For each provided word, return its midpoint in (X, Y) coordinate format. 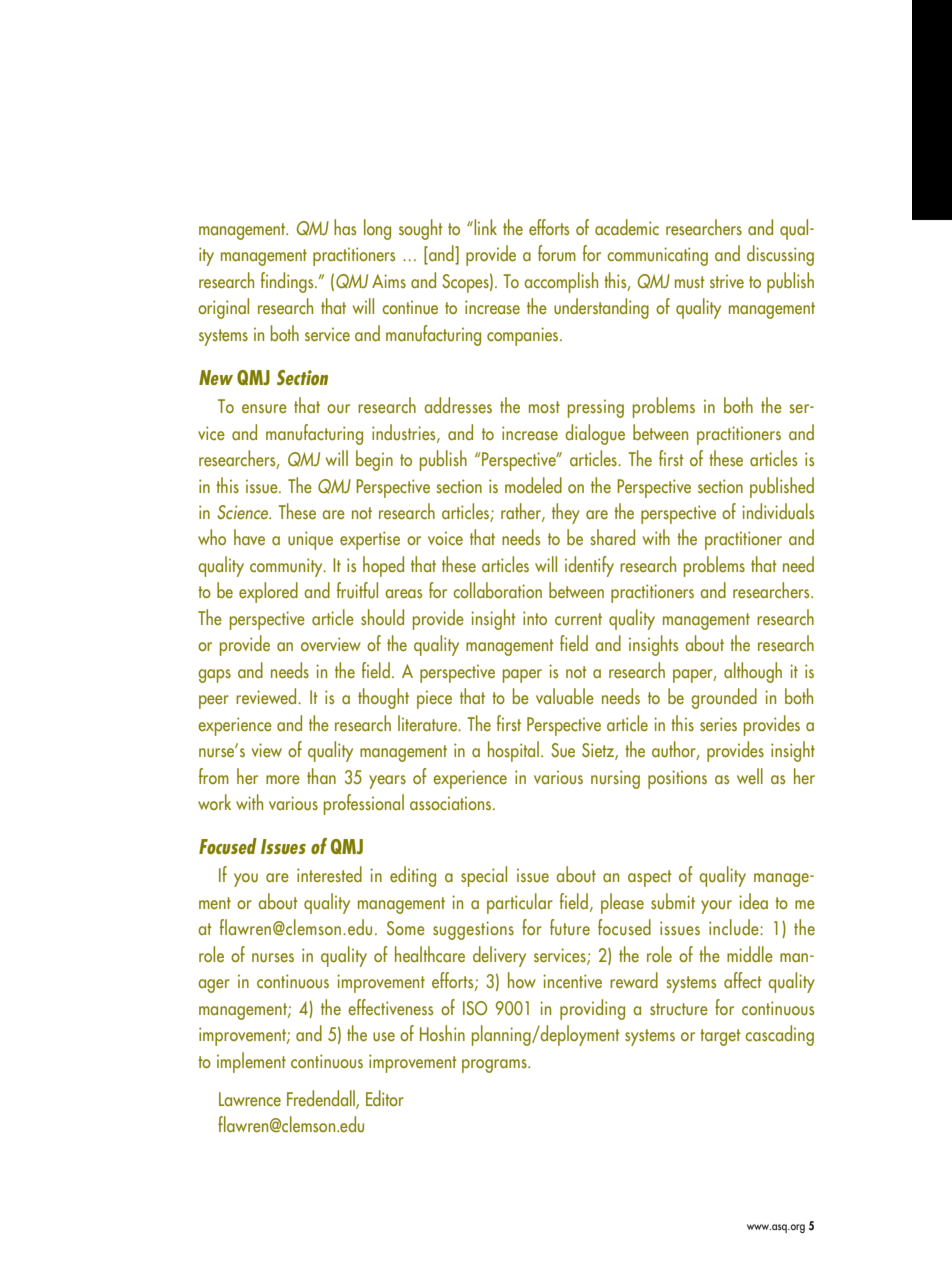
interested (329, 874)
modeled (533, 485)
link (484, 227)
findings (288, 282)
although (753, 672)
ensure (264, 409)
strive (727, 281)
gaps (214, 676)
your (716, 907)
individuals (778, 511)
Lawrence (250, 1099)
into (535, 618)
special (484, 876)
